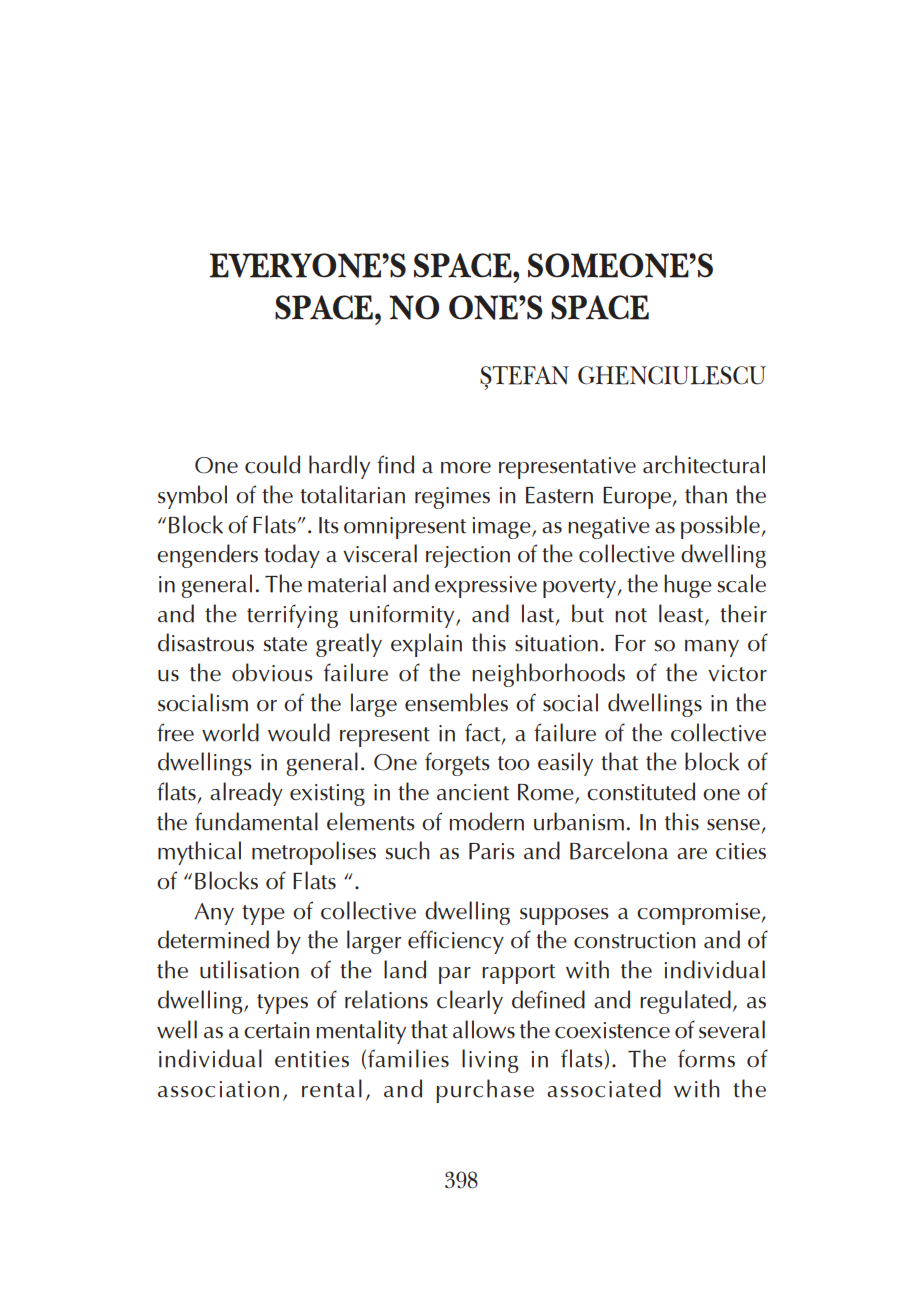  I want to click on than, so click(706, 494).
